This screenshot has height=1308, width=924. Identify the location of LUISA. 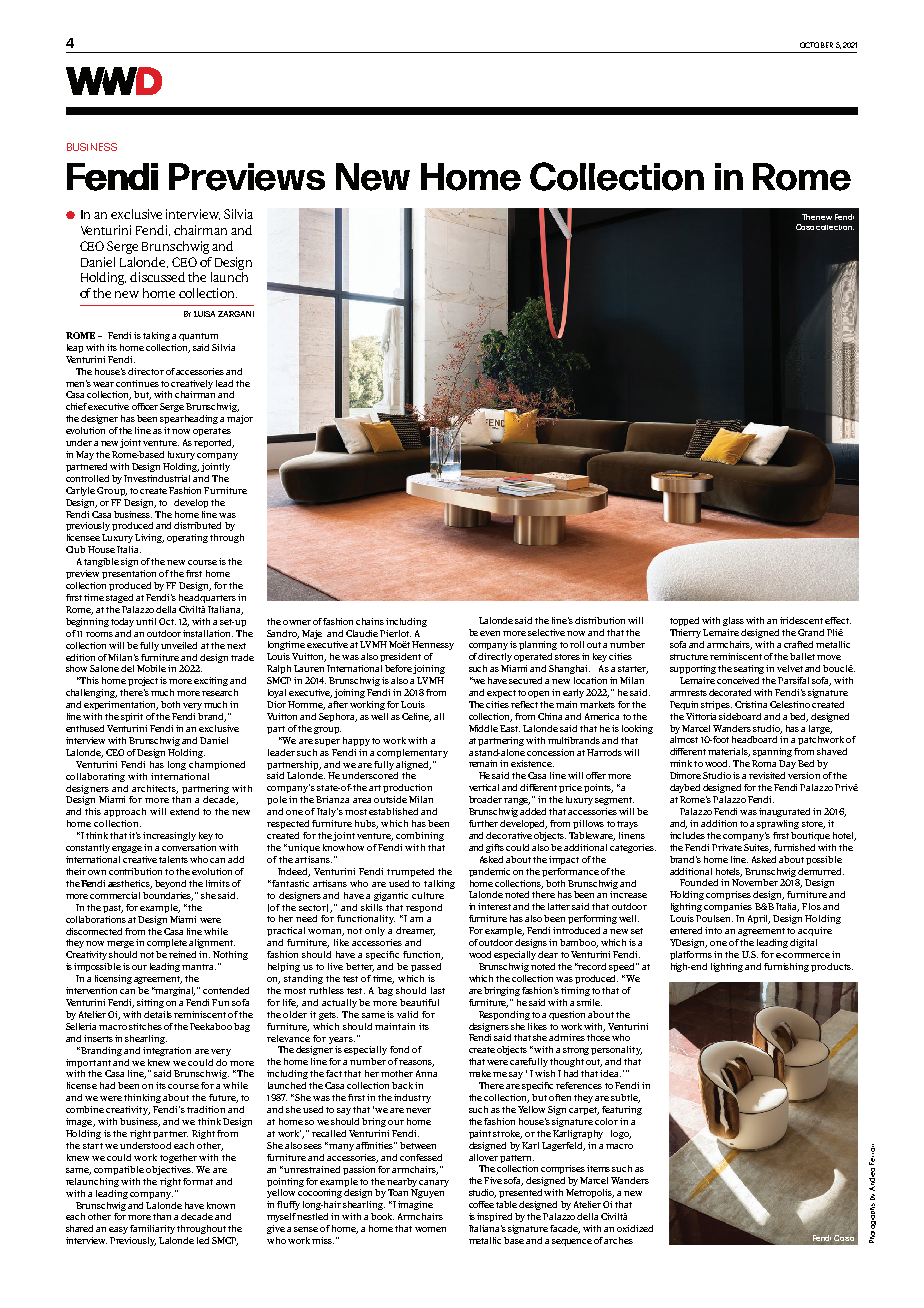
(204, 314).
